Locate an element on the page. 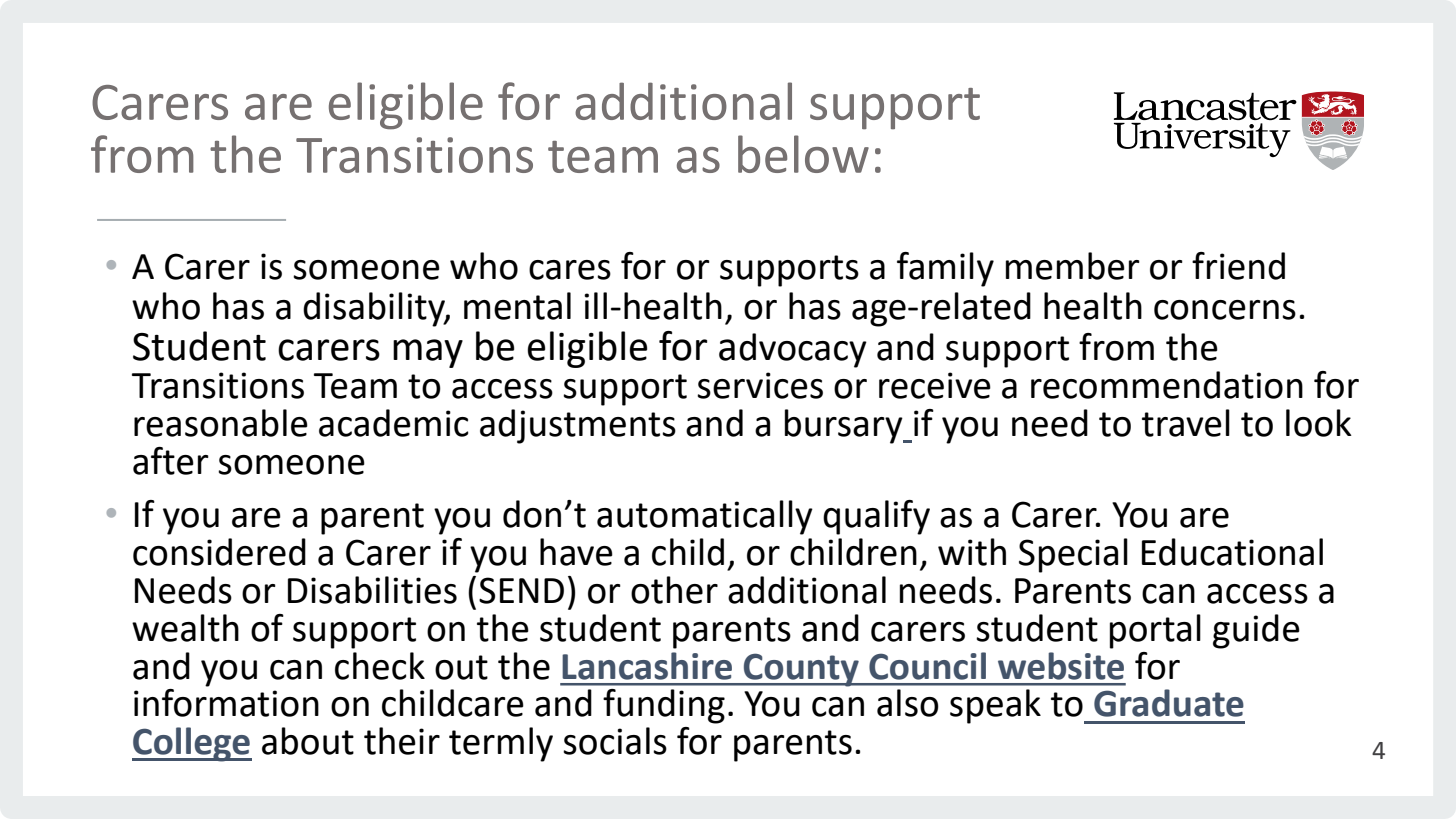 This image has width=1456, height=819. Disabilities is located at coordinates (372, 590).
